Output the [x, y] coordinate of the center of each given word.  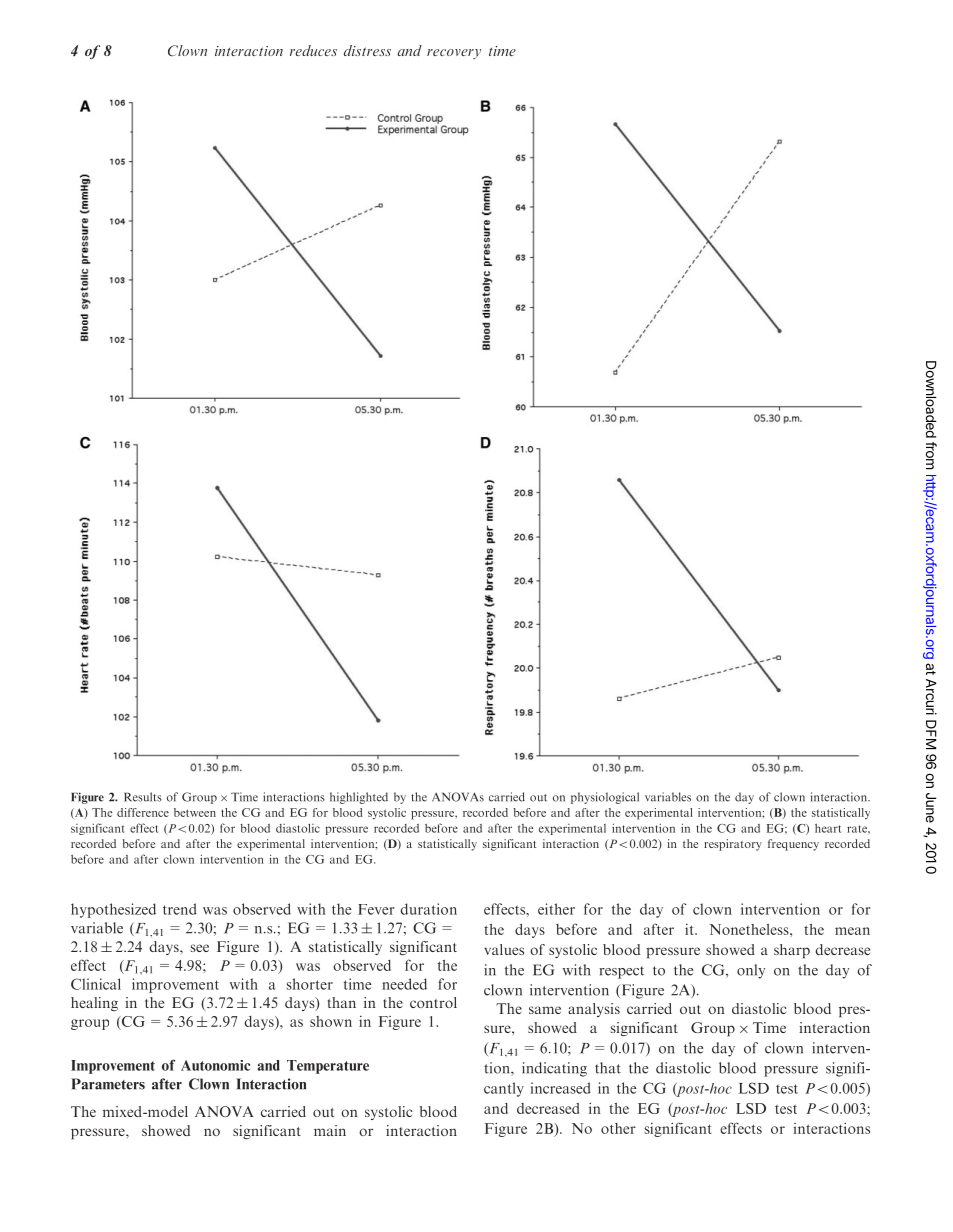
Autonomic [215, 1065]
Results [143, 797]
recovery [454, 54]
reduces [313, 50]
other [618, 1128]
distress [367, 50]
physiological [605, 798]
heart [828, 828]
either [556, 909]
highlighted [359, 798]
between [195, 812]
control [433, 1002]
